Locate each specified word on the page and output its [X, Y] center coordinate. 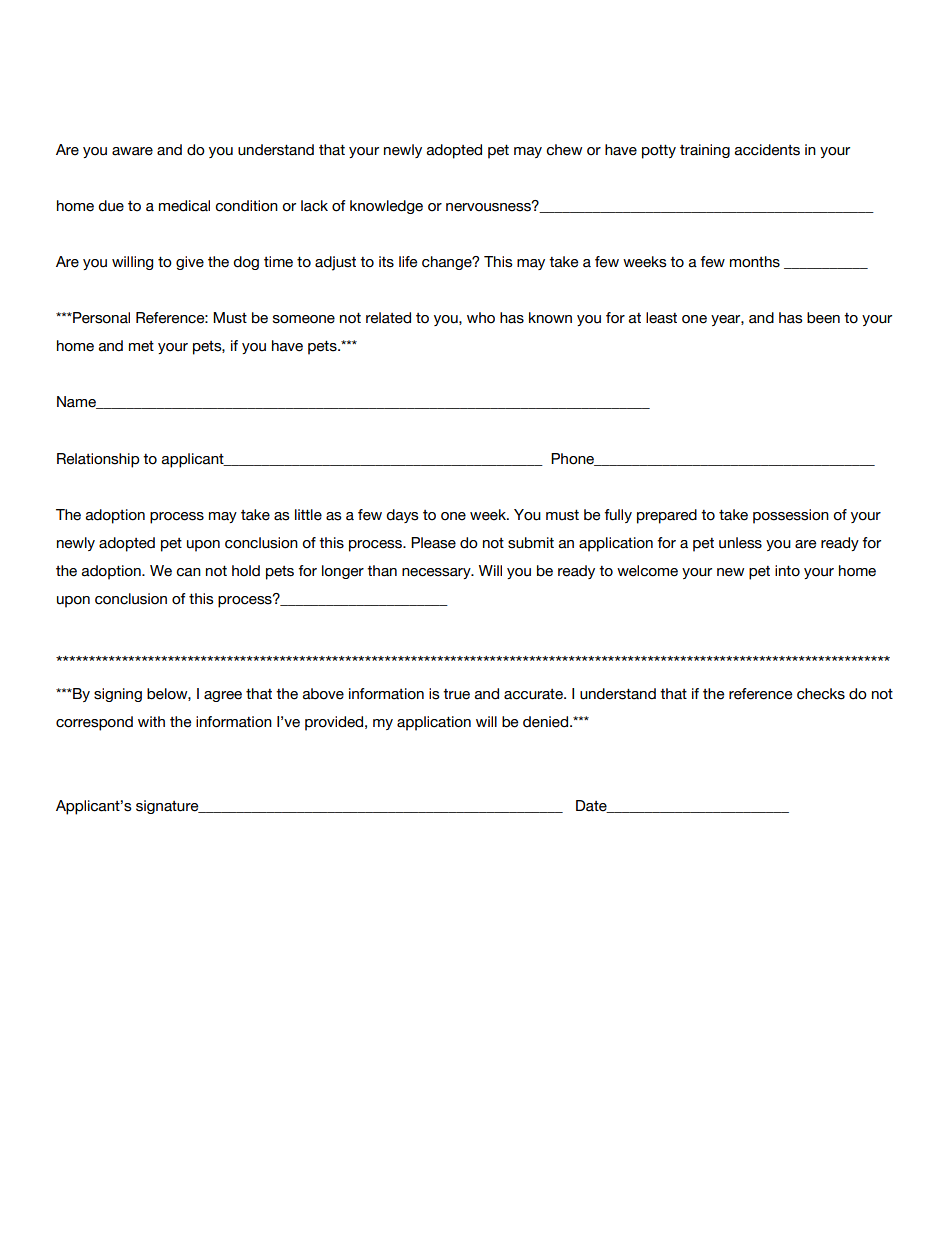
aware [132, 151]
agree [223, 696]
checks [821, 694]
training [705, 151]
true [456, 694]
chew [564, 150]
